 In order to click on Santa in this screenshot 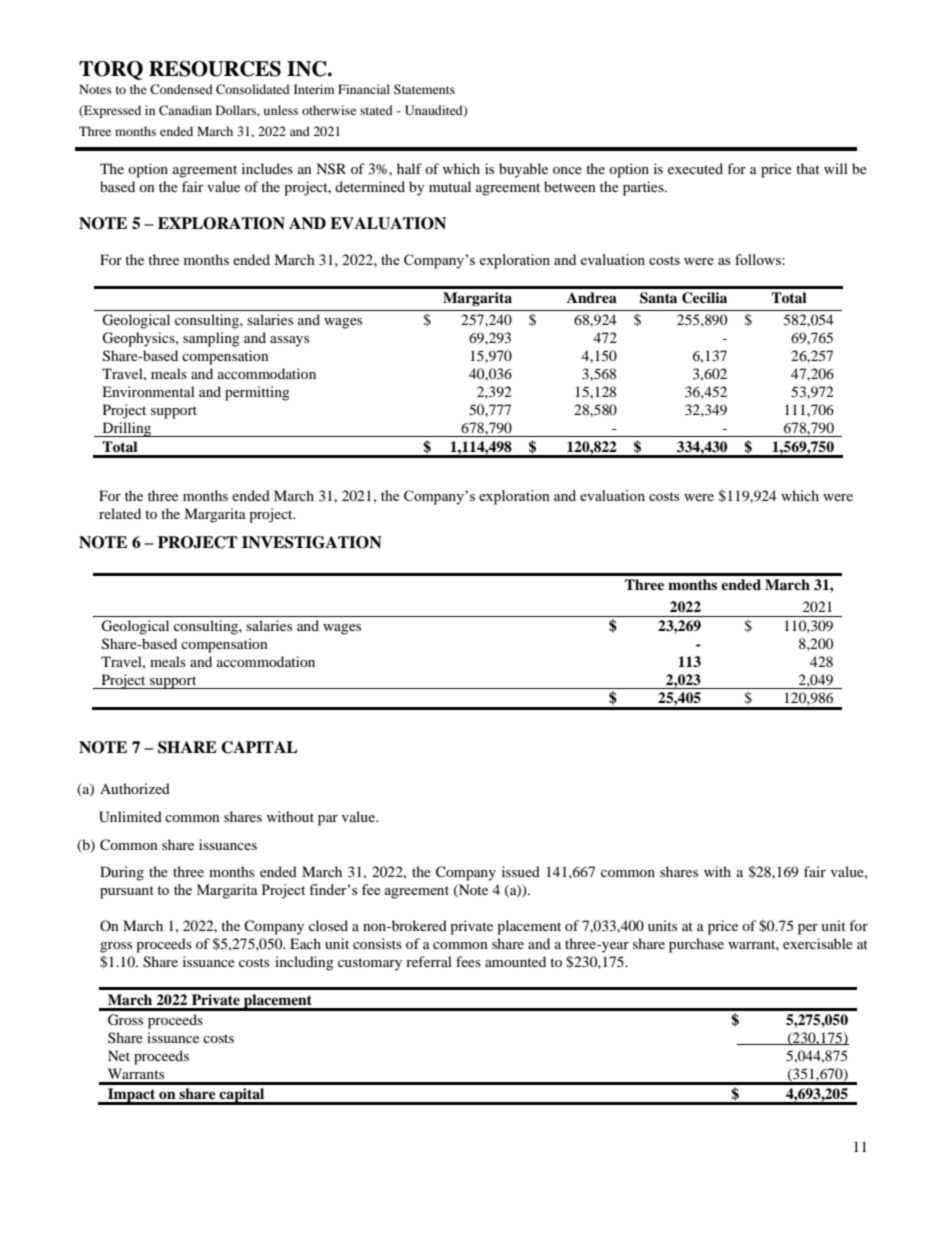, I will do `click(658, 298)`.
